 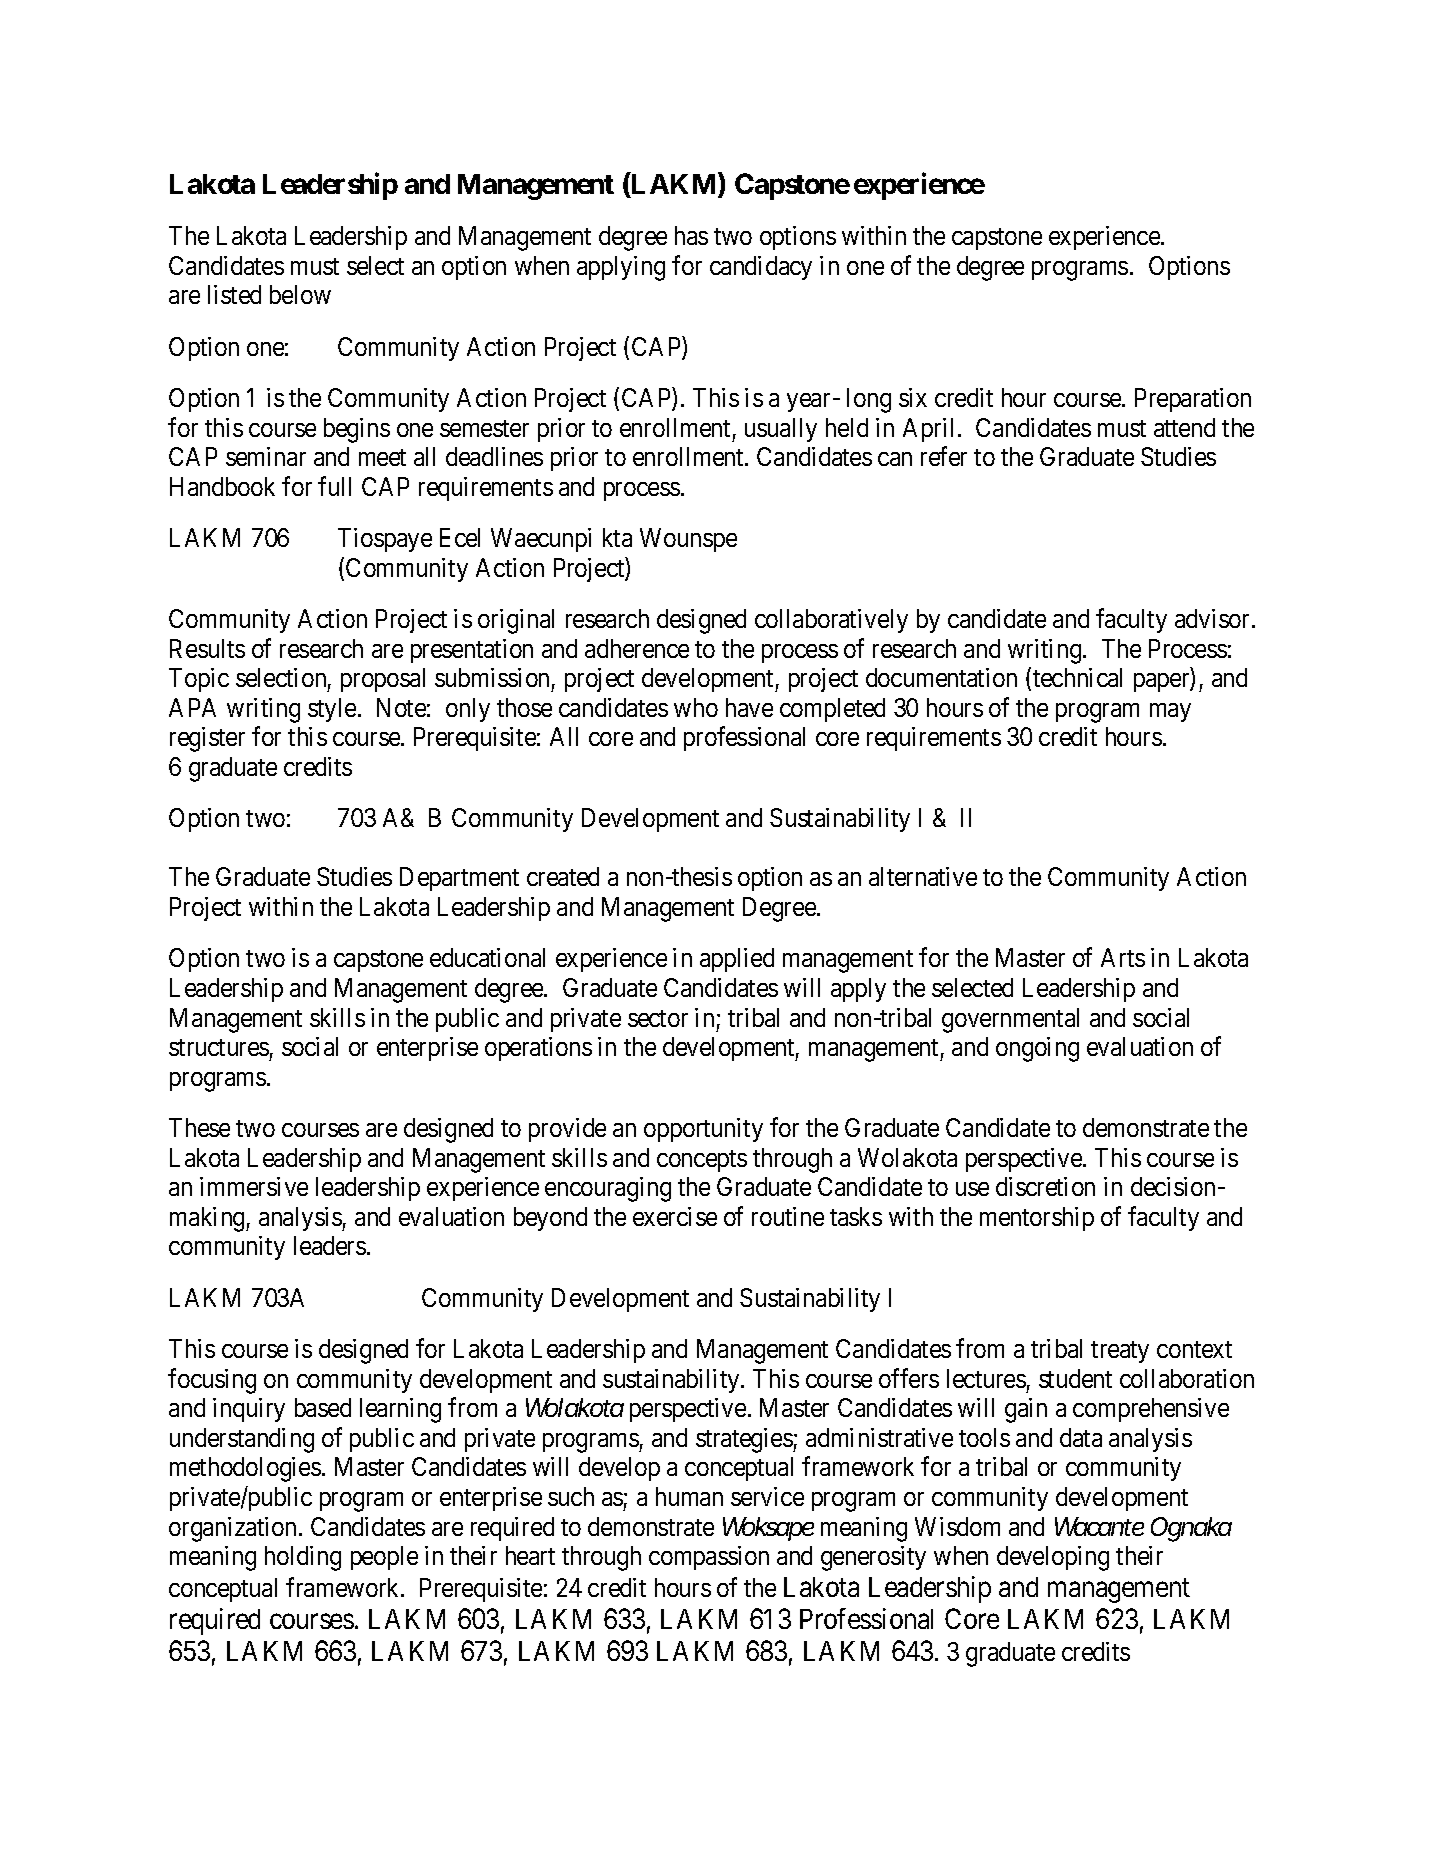 I want to click on Department, so click(x=459, y=879).
